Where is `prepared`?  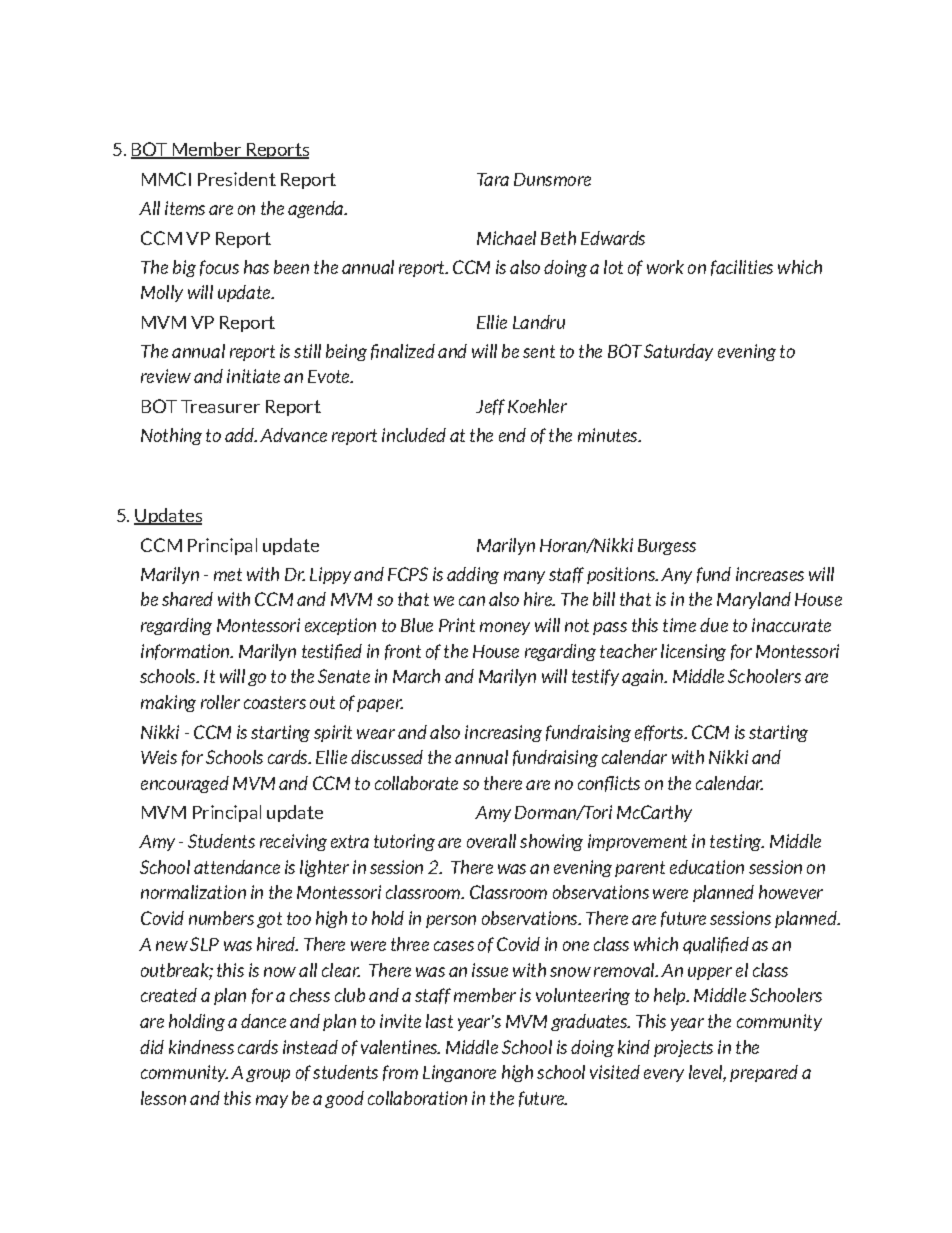
prepared is located at coordinates (764, 1073).
